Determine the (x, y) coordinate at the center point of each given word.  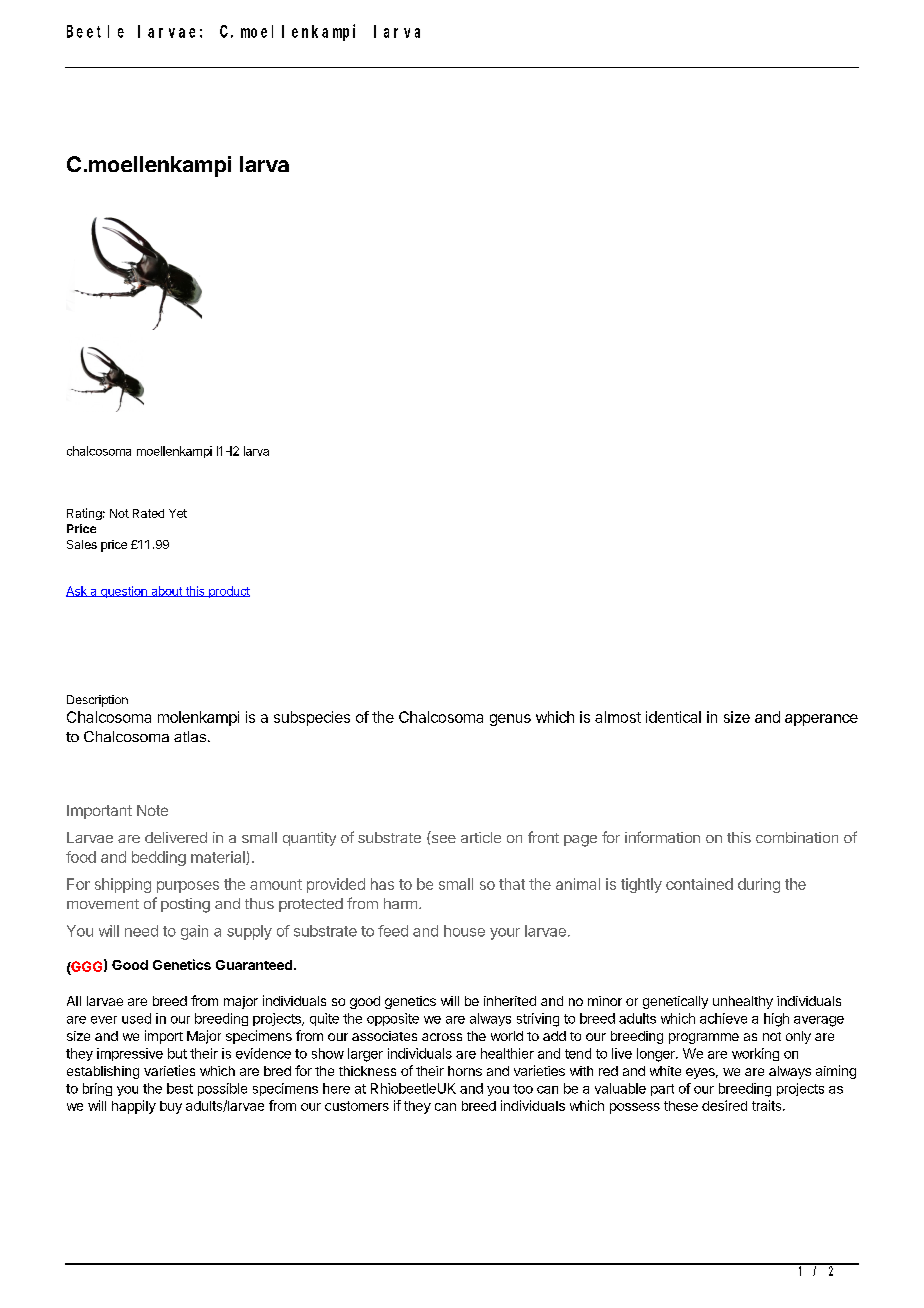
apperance (821, 720)
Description (97, 701)
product (228, 592)
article (481, 837)
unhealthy (743, 1002)
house (464, 931)
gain (194, 932)
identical (673, 717)
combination (797, 837)
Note (152, 810)
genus (510, 720)
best (180, 1088)
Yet (178, 513)
